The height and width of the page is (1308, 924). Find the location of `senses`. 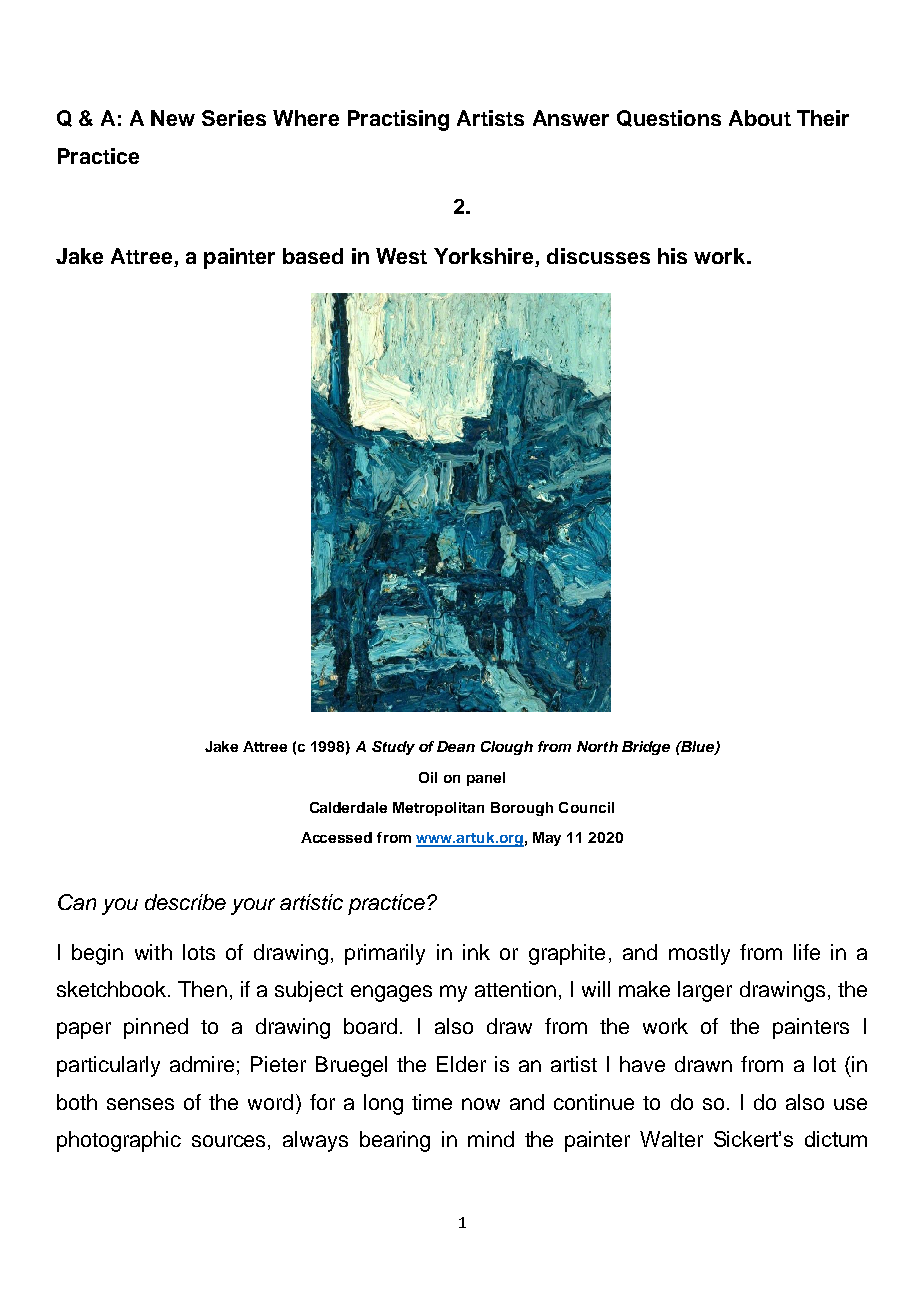

senses is located at coordinates (140, 1104).
